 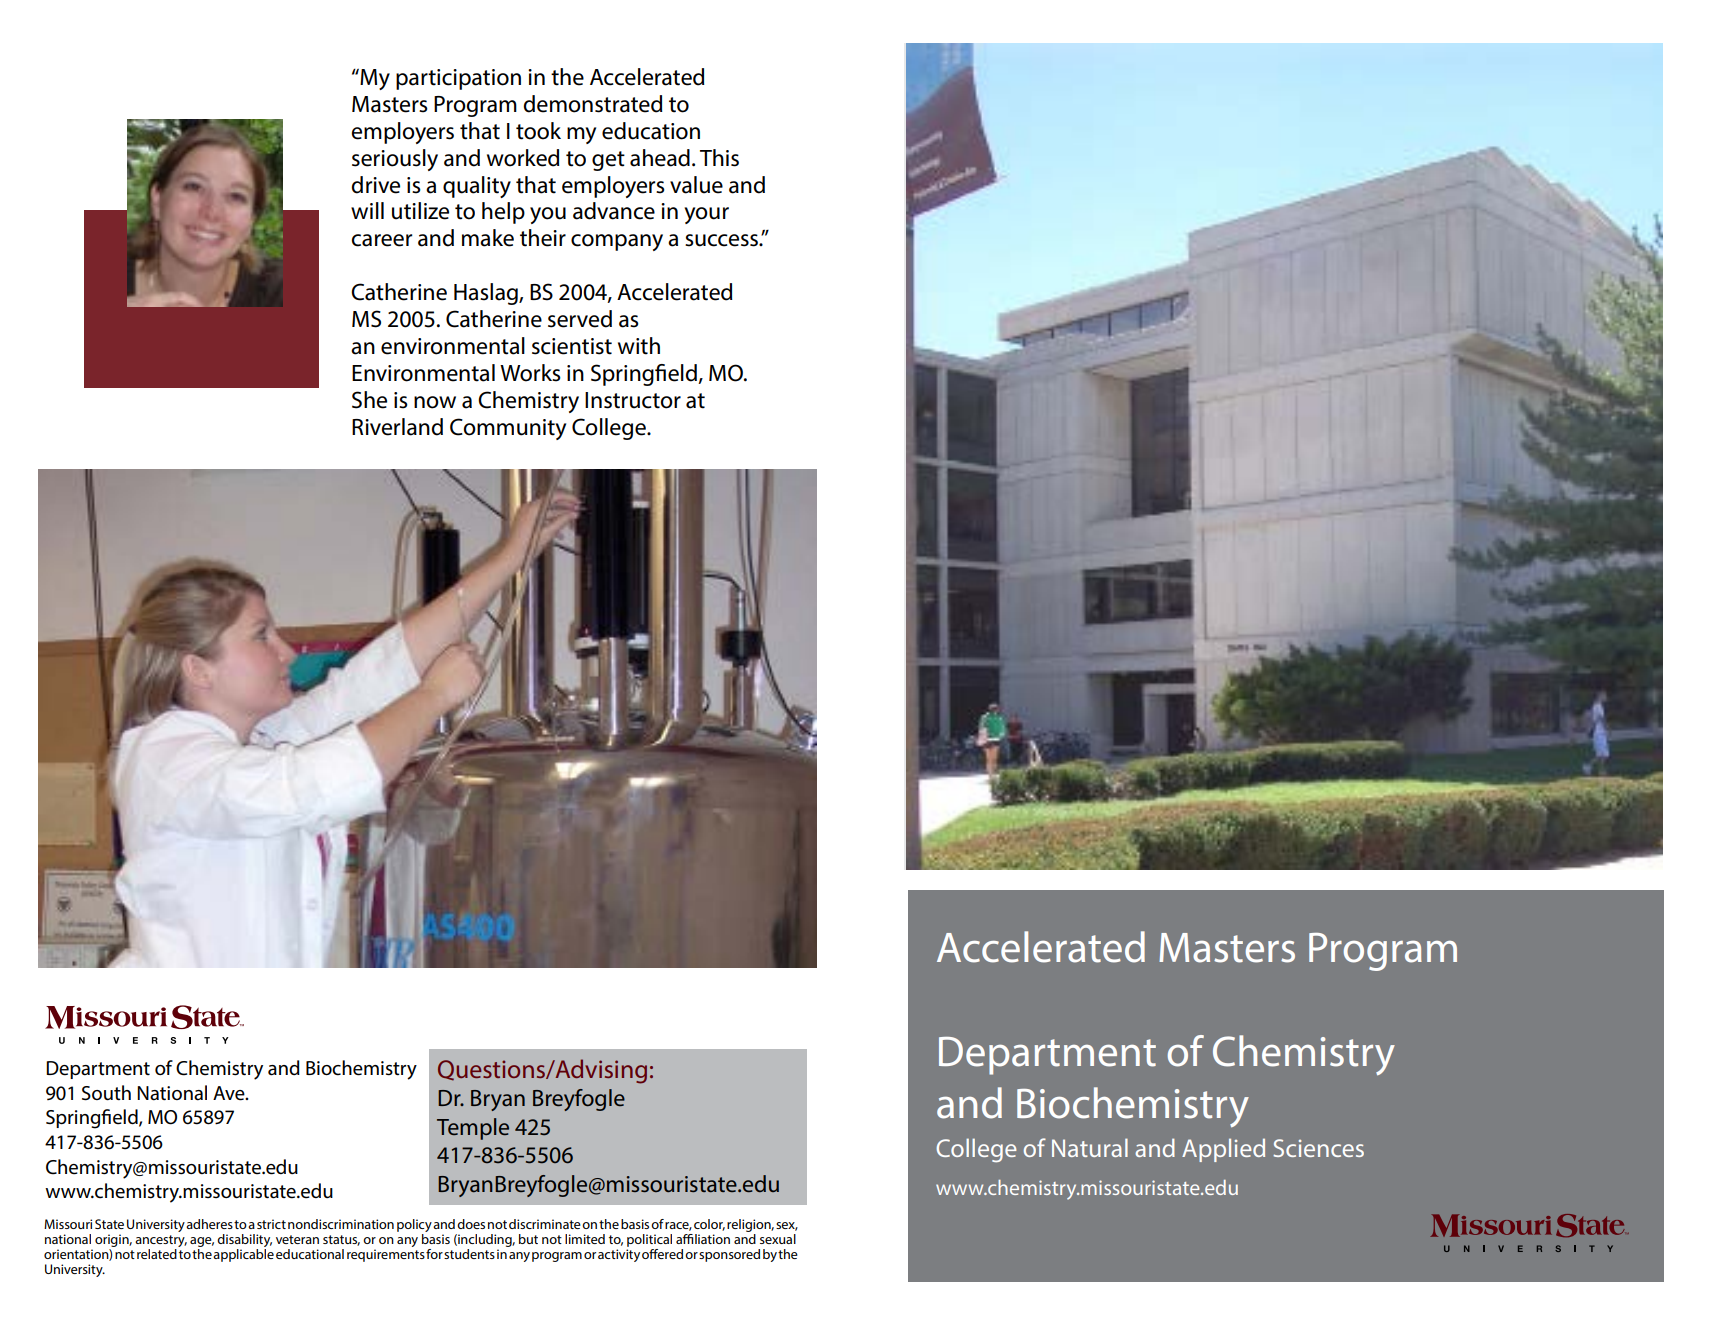 What do you see at coordinates (639, 346) in the screenshot?
I see `with` at bounding box center [639, 346].
